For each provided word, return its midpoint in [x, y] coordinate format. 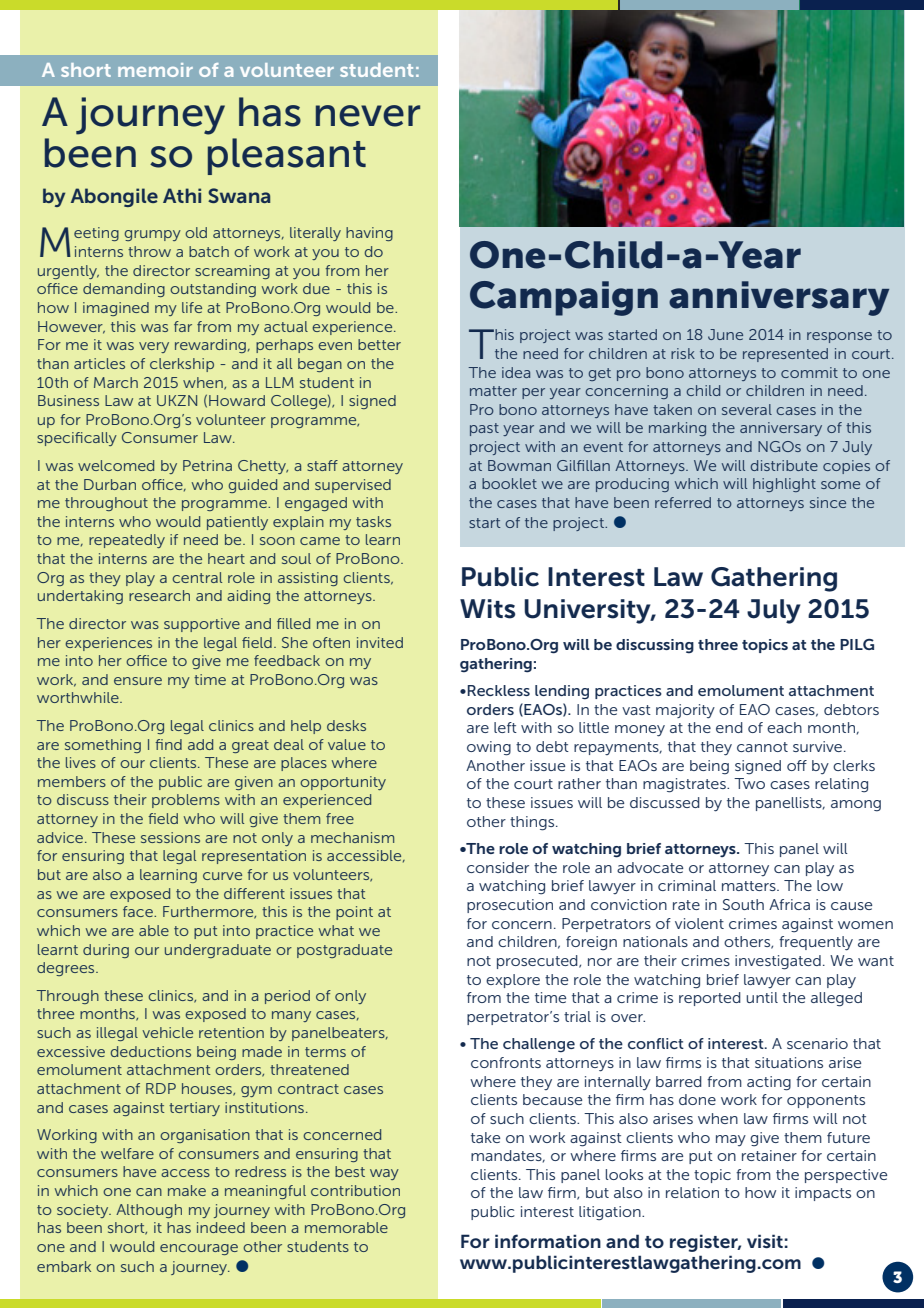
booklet [509, 483]
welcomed [116, 465]
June [725, 334]
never [368, 116]
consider [498, 867]
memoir [155, 70]
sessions [170, 837]
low [830, 885]
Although [149, 1211]
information [548, 1241]
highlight [784, 485]
